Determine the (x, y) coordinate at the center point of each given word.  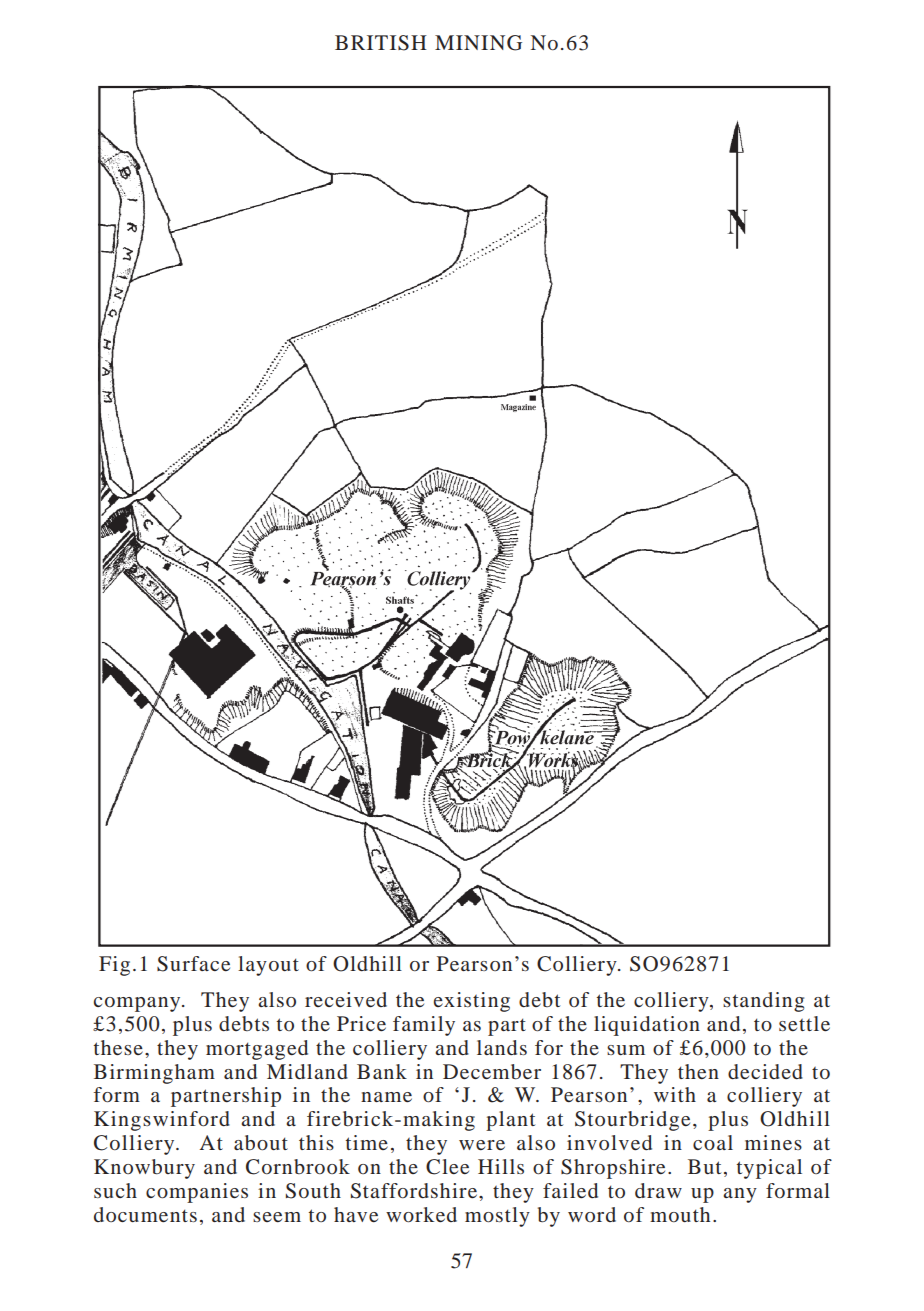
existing (472, 1002)
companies (197, 1193)
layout (268, 966)
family (424, 1026)
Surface (193, 964)
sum (626, 1050)
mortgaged (257, 1050)
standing (763, 1002)
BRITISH (381, 43)
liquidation (647, 1026)
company (138, 1004)
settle (804, 1023)
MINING (478, 43)
